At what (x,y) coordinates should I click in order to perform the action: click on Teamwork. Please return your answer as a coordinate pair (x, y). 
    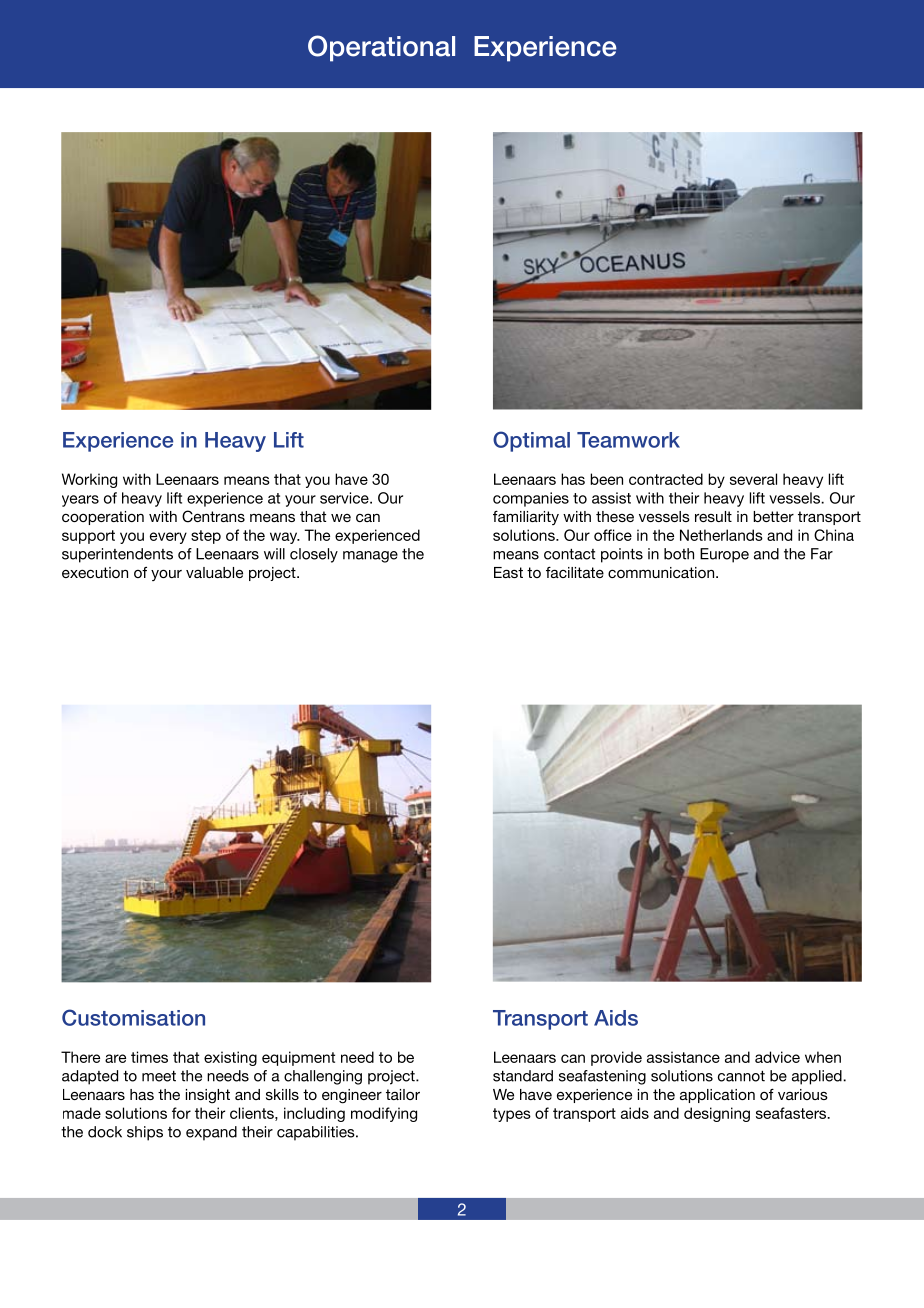
    Looking at the image, I should click on (628, 440).
